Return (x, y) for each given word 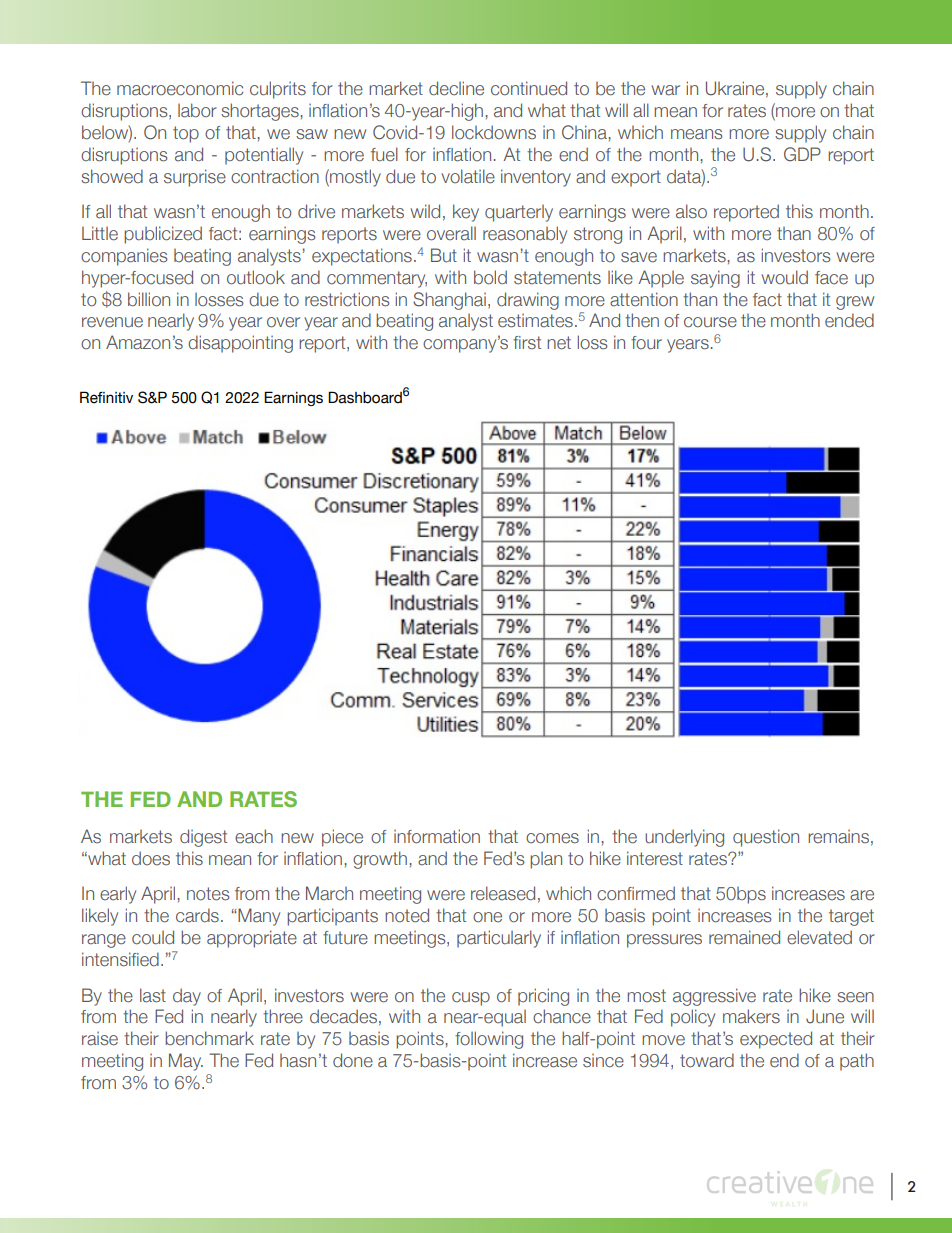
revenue (112, 322)
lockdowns (494, 132)
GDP (802, 154)
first (527, 343)
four (646, 343)
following (489, 1040)
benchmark (209, 1038)
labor (197, 110)
